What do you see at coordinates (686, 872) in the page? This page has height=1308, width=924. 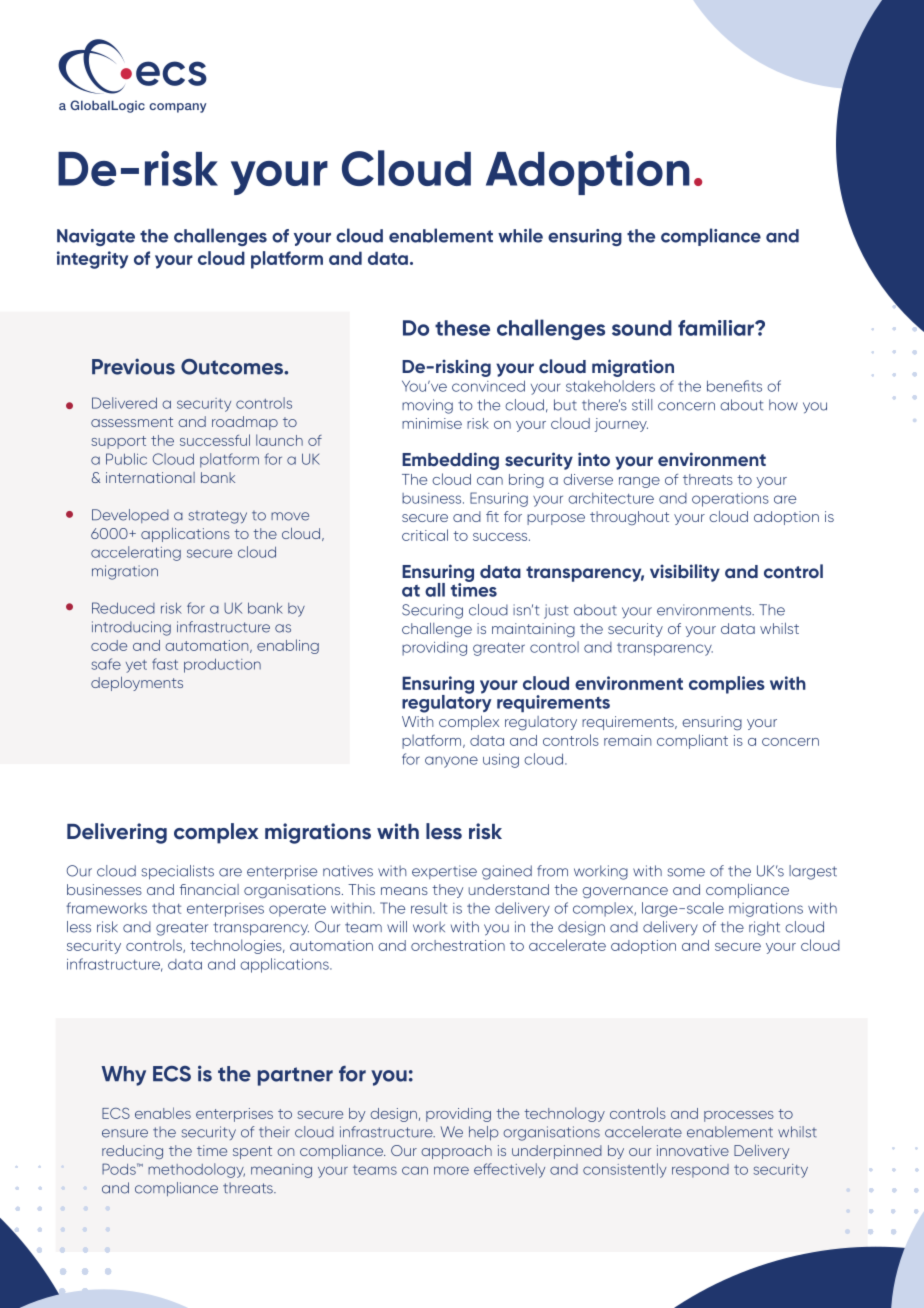 I see `some` at bounding box center [686, 872].
